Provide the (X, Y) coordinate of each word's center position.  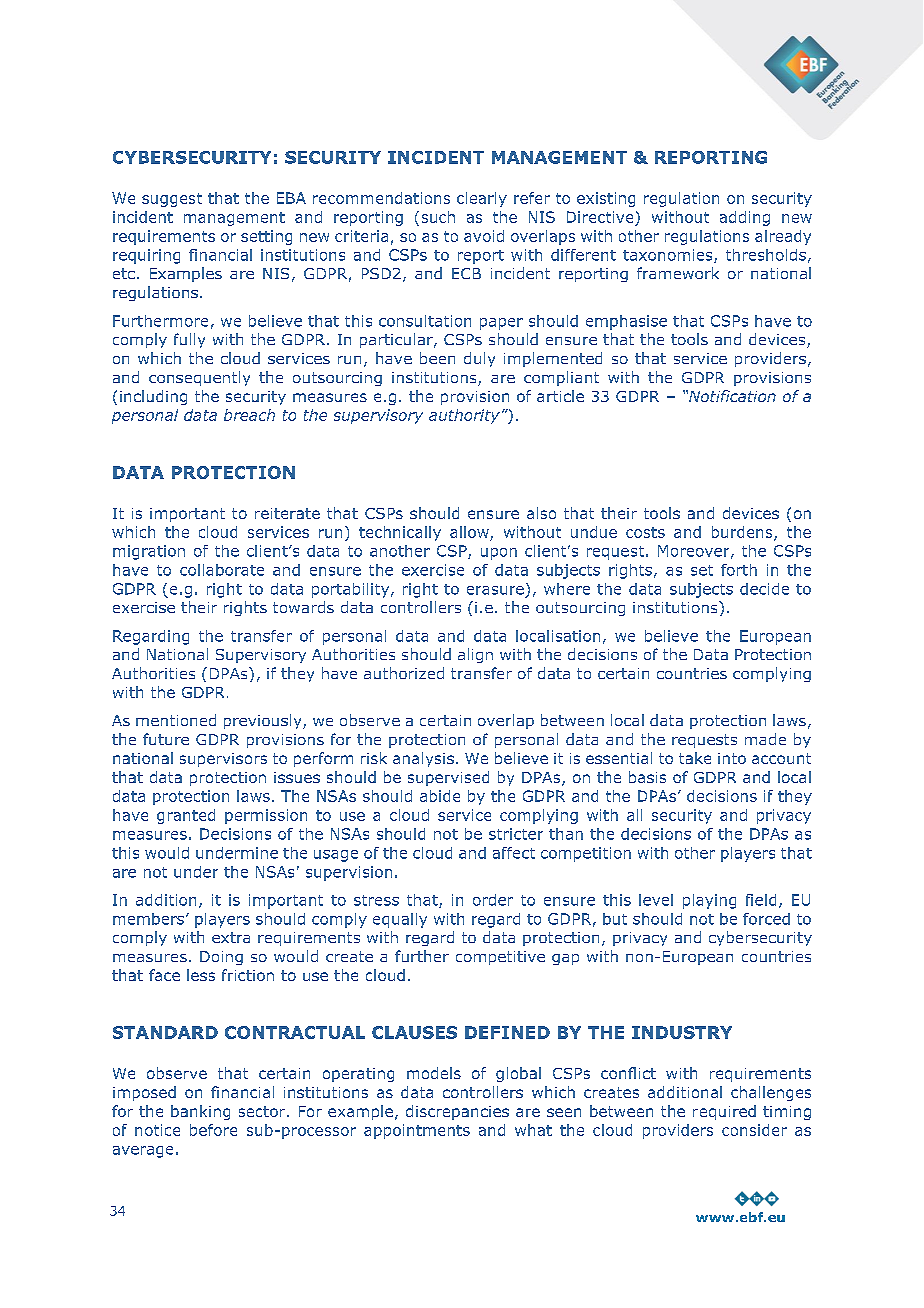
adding (745, 218)
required (724, 1112)
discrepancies (457, 1112)
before (213, 1130)
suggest (172, 200)
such (438, 217)
